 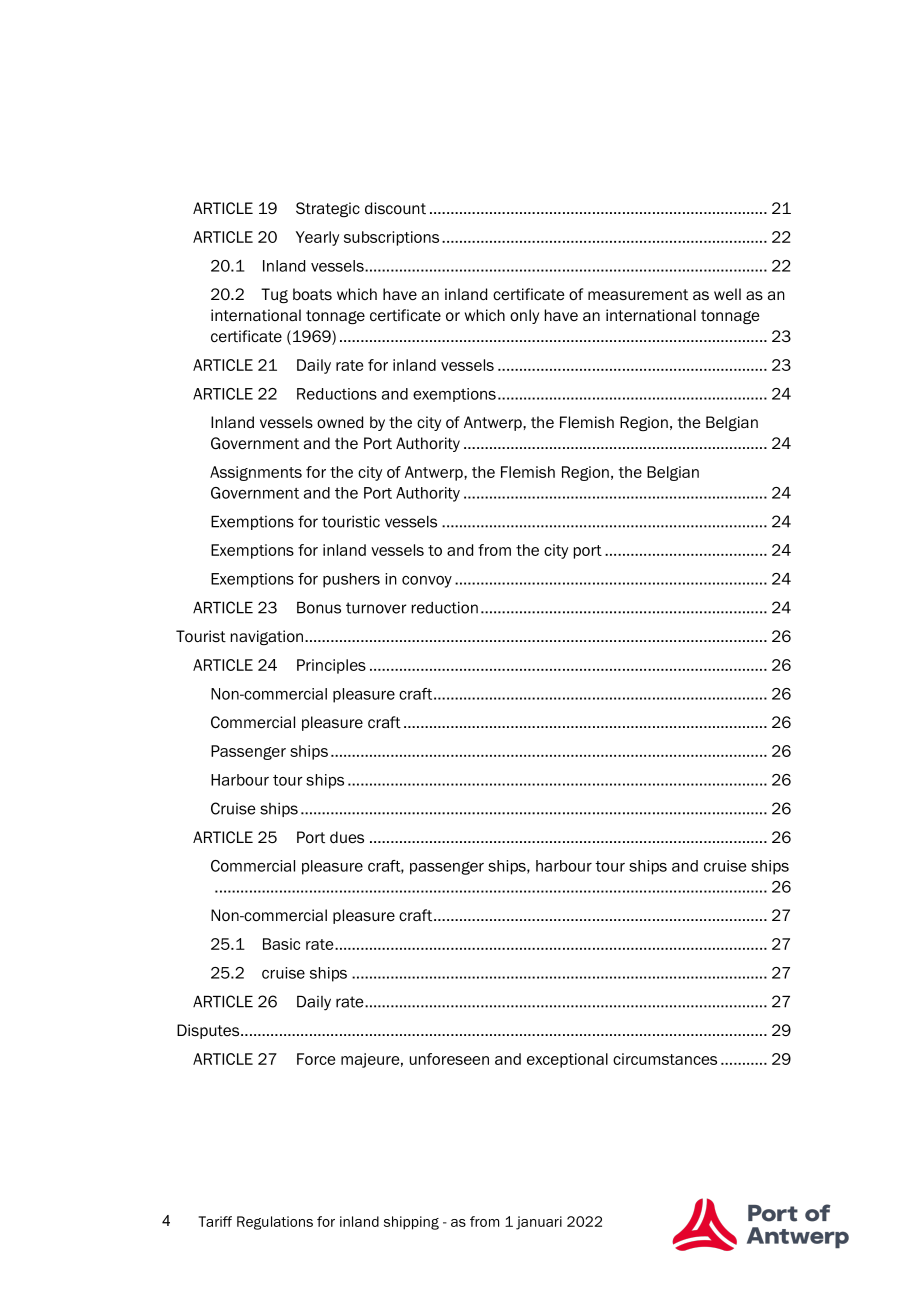 What do you see at coordinates (449, 1059) in the page?
I see `unforeseen` at bounding box center [449, 1059].
